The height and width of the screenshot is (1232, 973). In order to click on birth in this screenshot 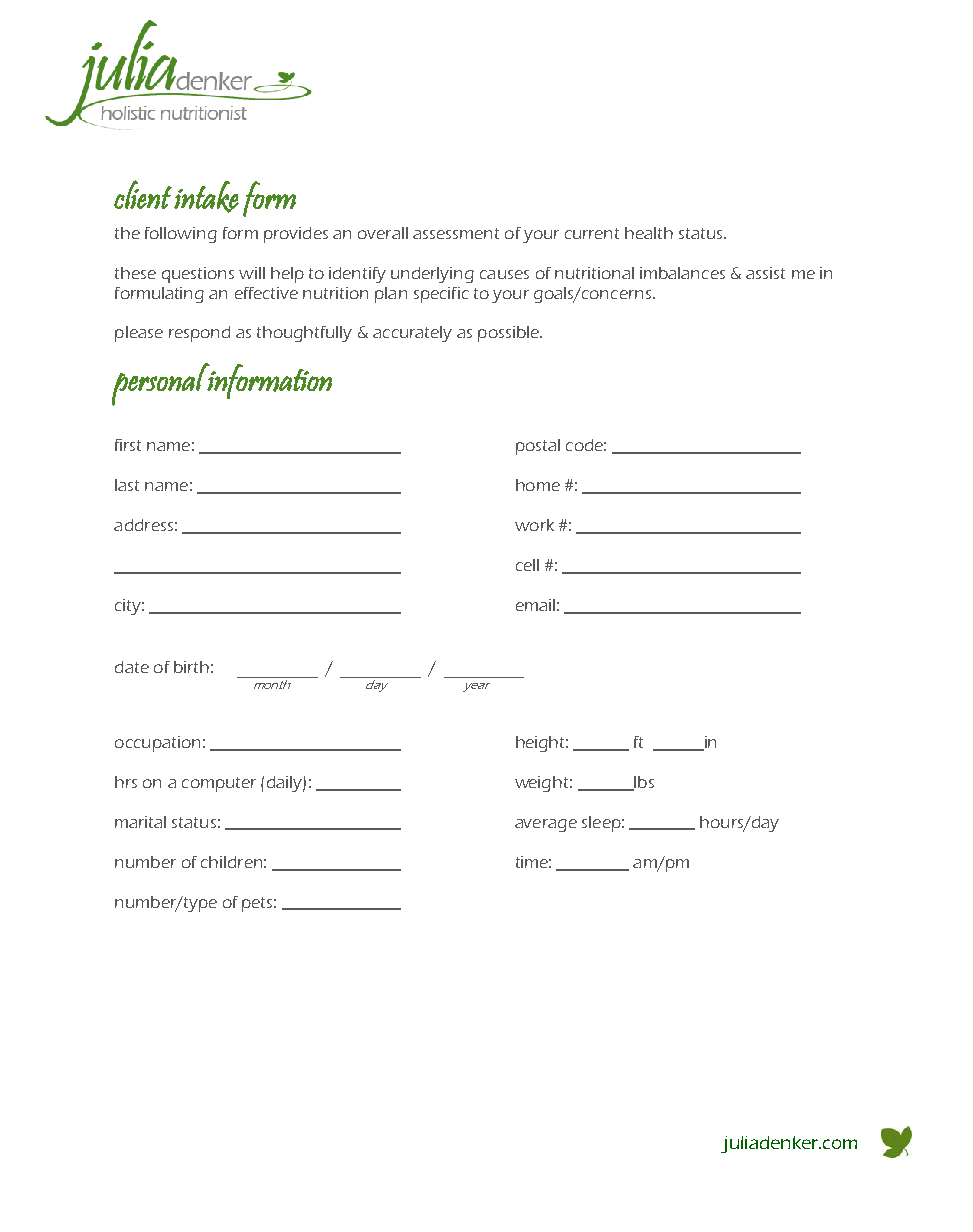, I will do `click(191, 667)`.
